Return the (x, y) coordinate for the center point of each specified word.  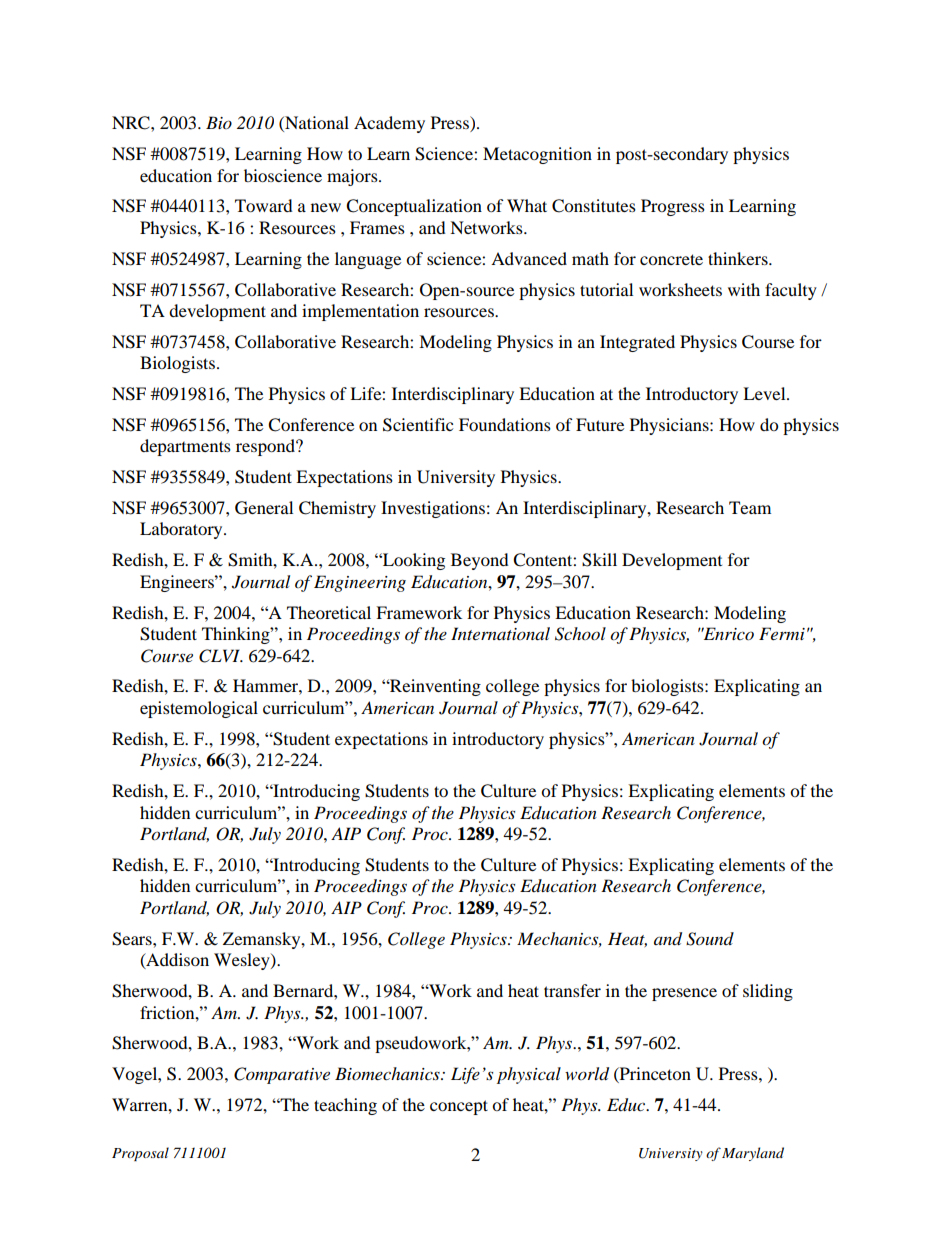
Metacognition (537, 155)
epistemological (199, 709)
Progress (673, 207)
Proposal (140, 1154)
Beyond (480, 561)
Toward (264, 205)
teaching (345, 1106)
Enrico (727, 633)
